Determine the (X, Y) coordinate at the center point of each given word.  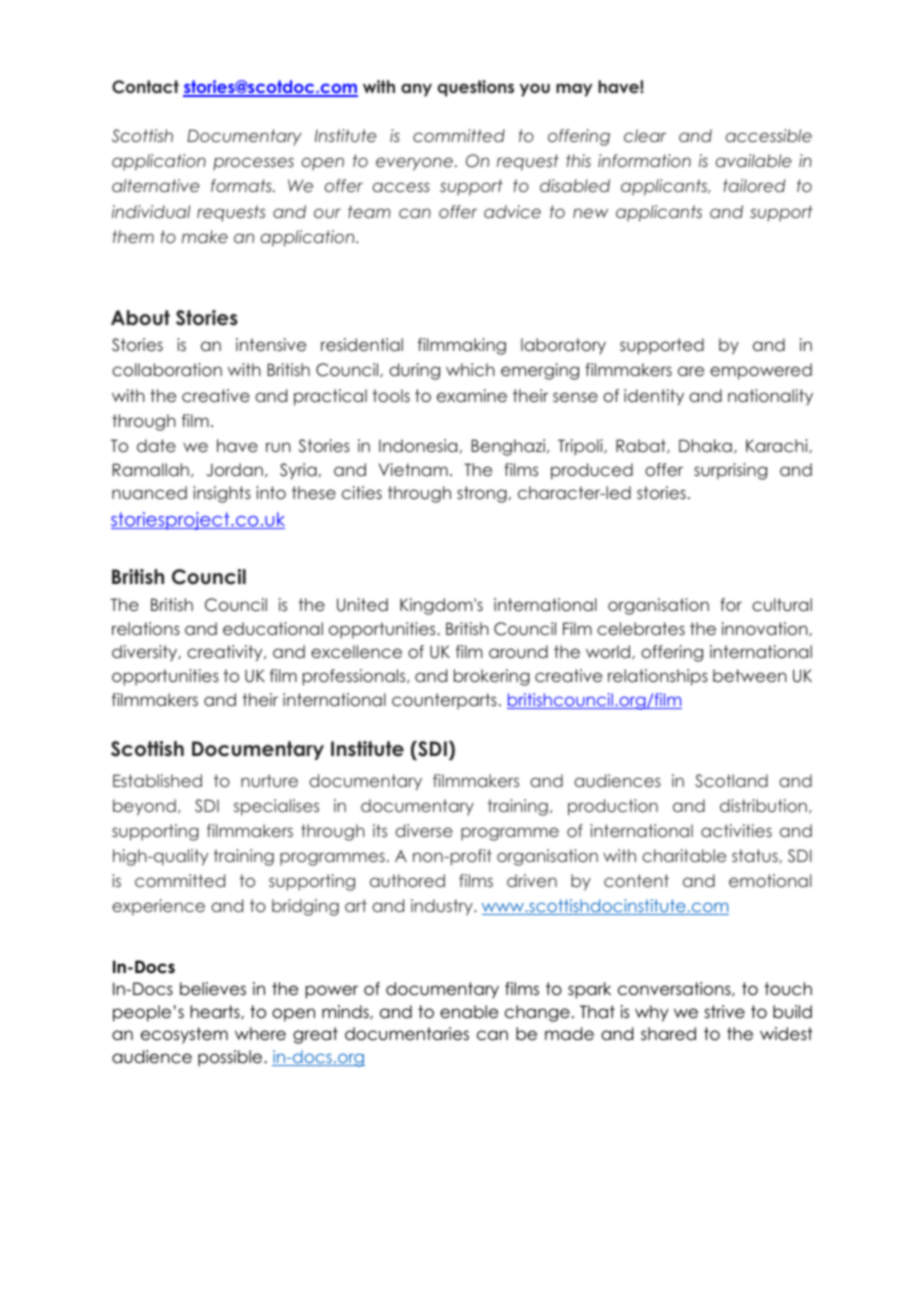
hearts (216, 1012)
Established (157, 780)
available (754, 160)
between (750, 675)
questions (475, 88)
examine (472, 395)
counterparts (444, 701)
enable (469, 1012)
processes (253, 164)
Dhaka (705, 445)
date (156, 445)
